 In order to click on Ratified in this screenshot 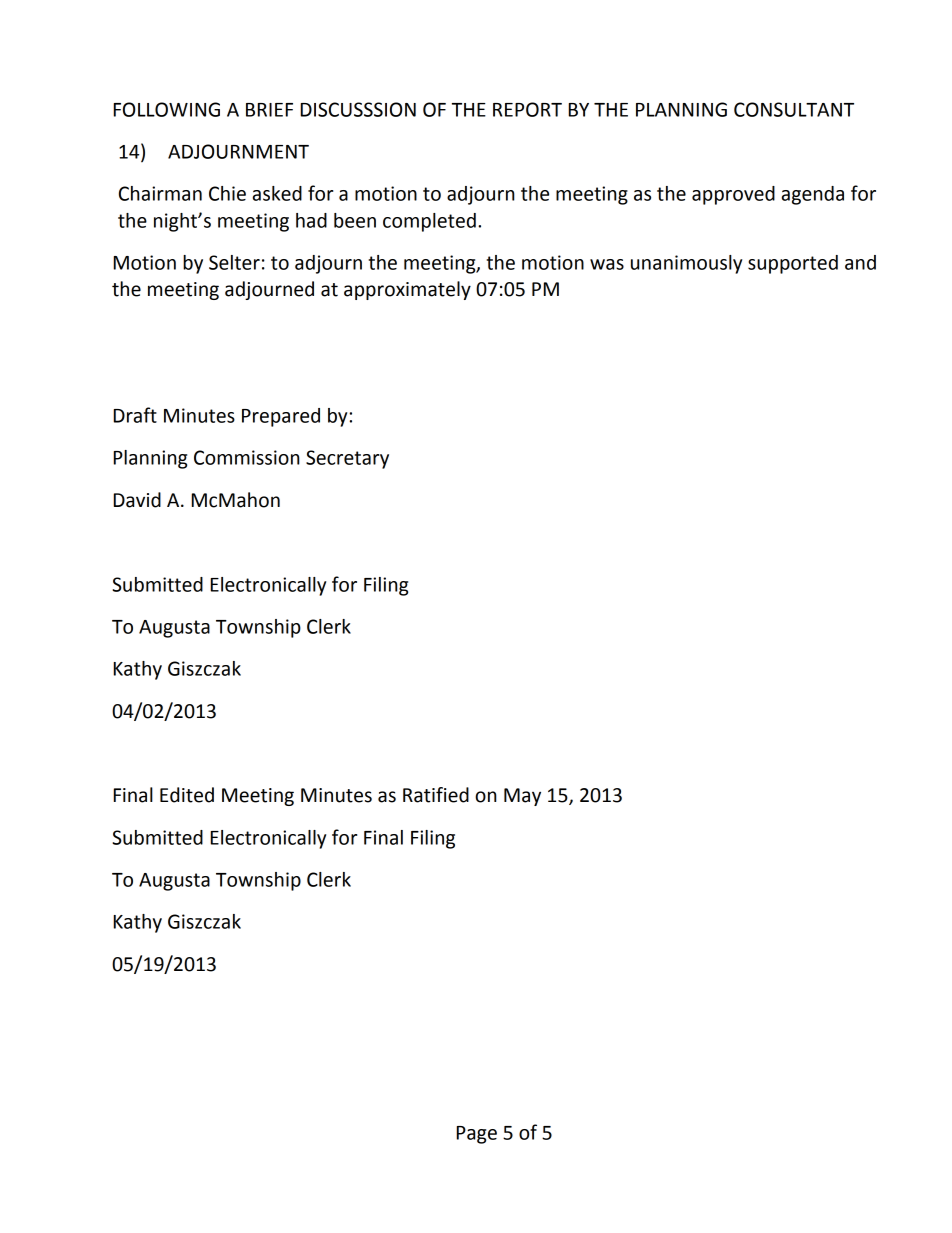, I will do `click(436, 795)`.
